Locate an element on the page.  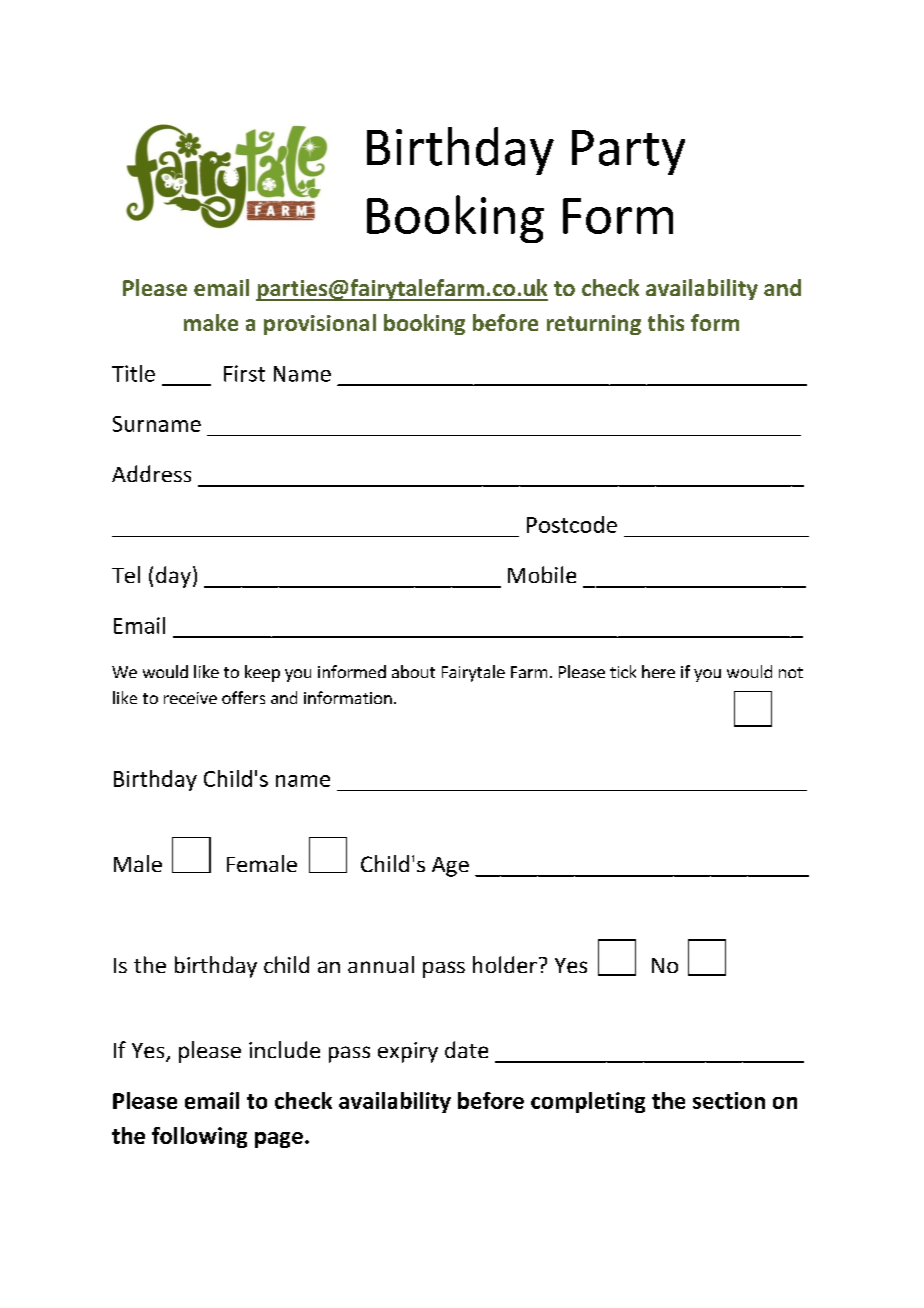
Tel is located at coordinates (126, 574).
